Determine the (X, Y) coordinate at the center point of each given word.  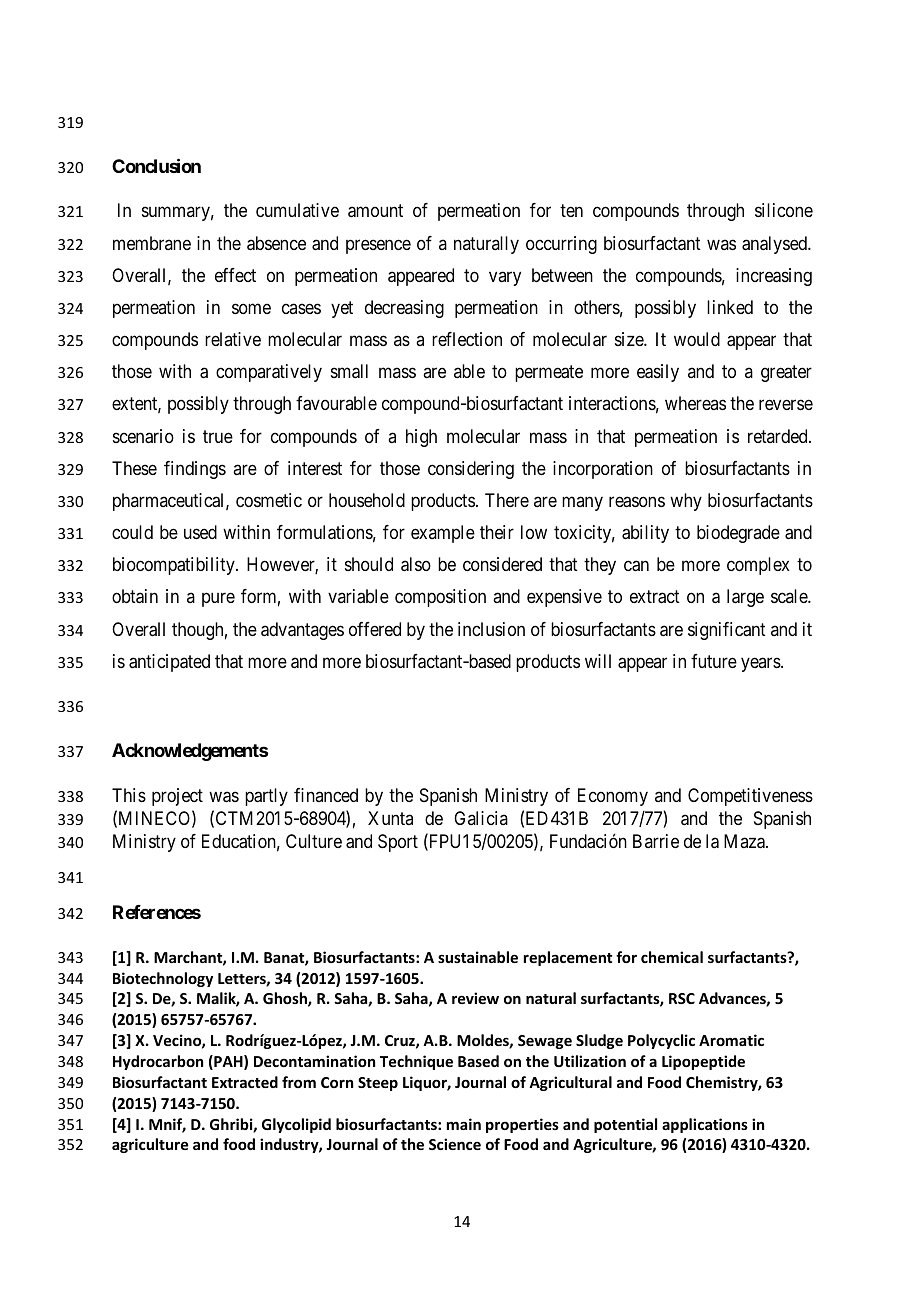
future (714, 661)
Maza (745, 841)
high (421, 438)
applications (705, 1125)
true (218, 436)
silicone (784, 210)
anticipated (169, 663)
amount (375, 211)
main (464, 1124)
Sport (398, 843)
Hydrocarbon (158, 1062)
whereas (695, 403)
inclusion (491, 629)
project (177, 797)
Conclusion (156, 165)
